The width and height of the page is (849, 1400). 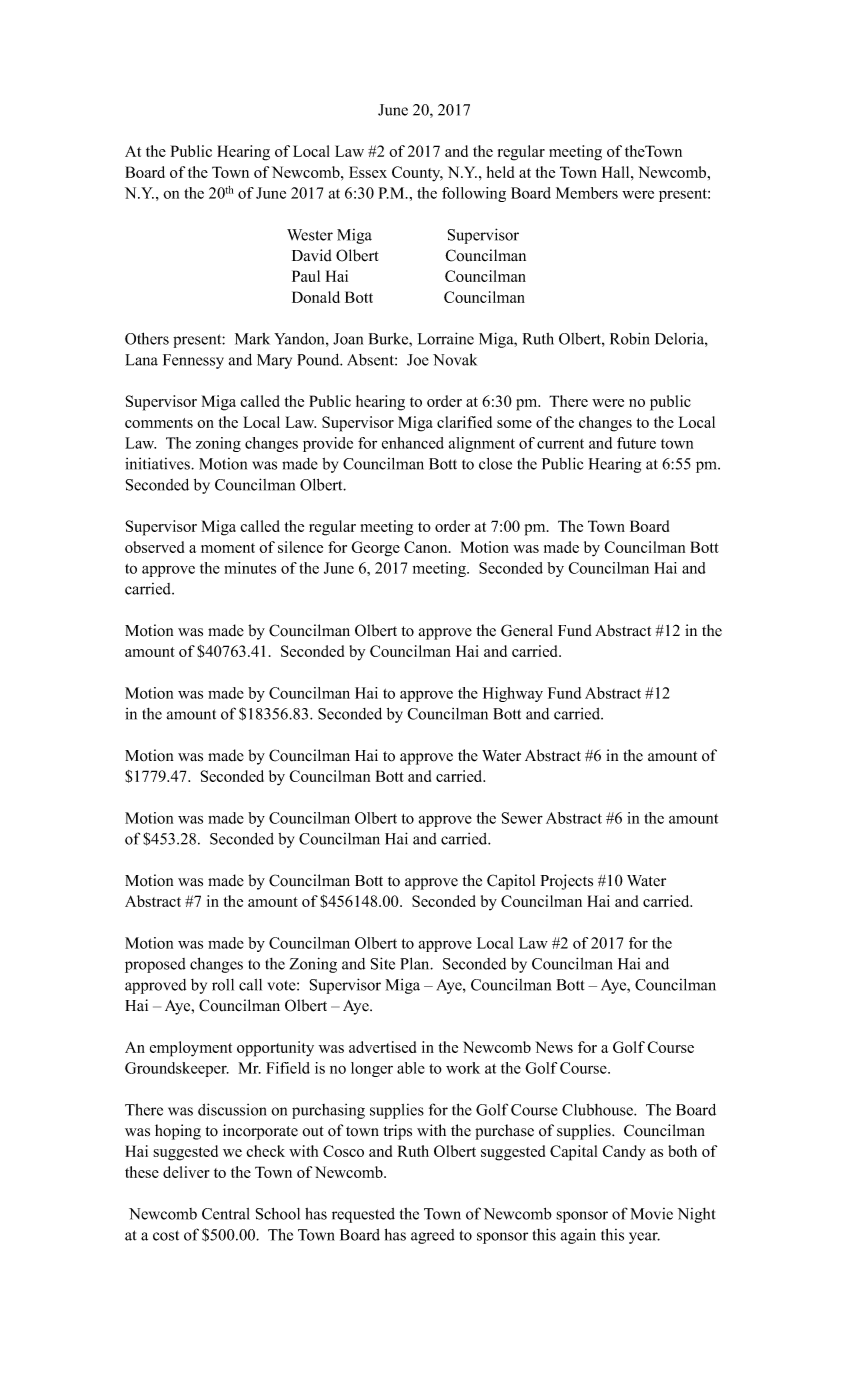 What do you see at coordinates (652, 1214) in the page?
I see `Movie` at bounding box center [652, 1214].
